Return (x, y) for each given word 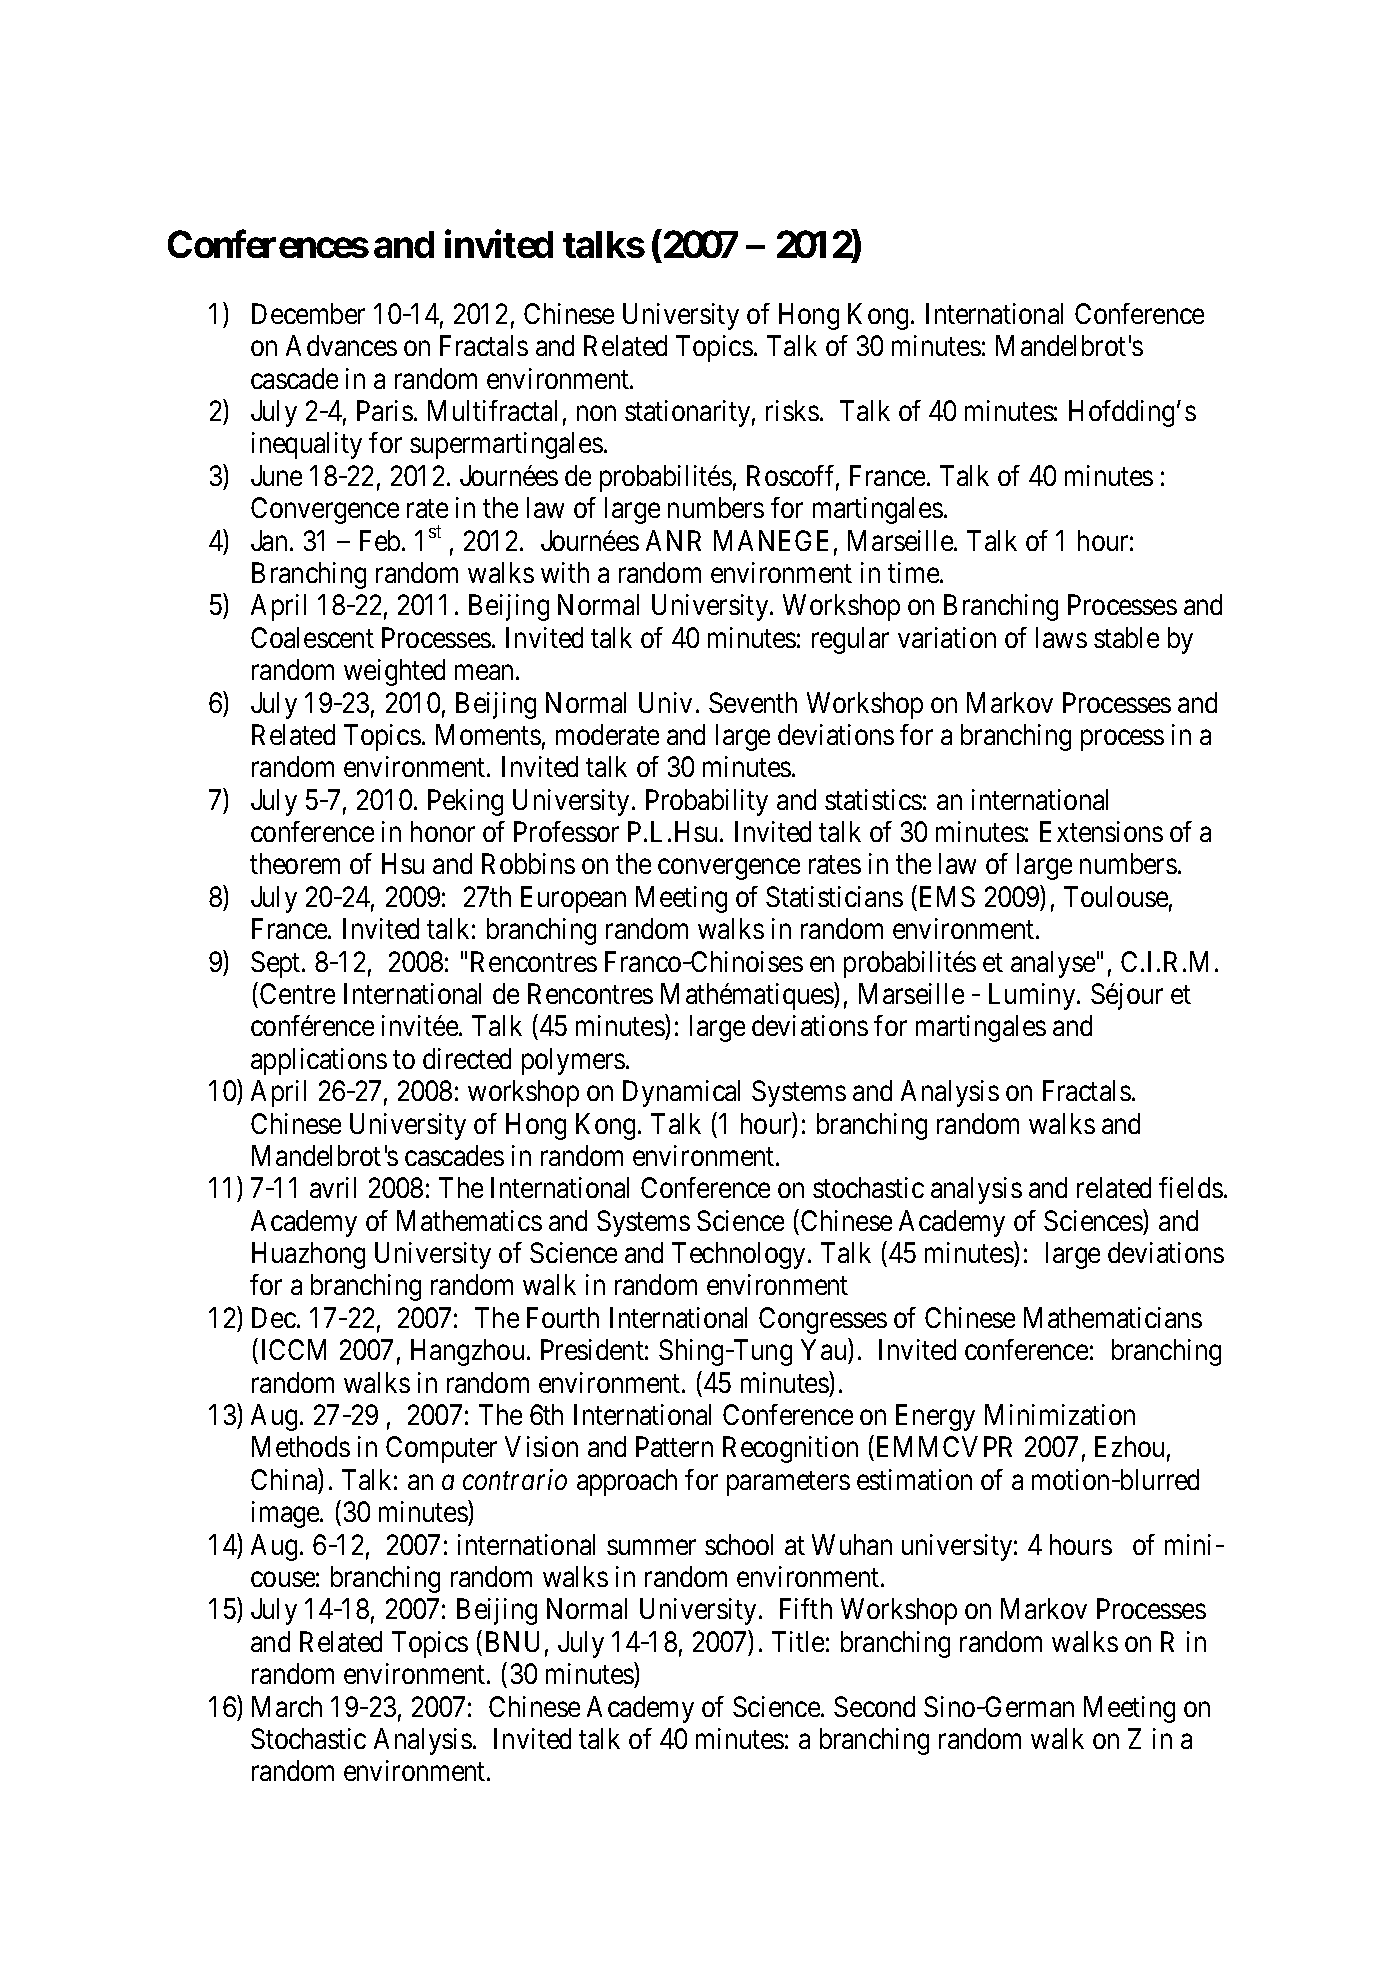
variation (947, 637)
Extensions (1101, 831)
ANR (673, 540)
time (914, 572)
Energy (935, 1417)
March (287, 1706)
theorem (295, 863)
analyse (1053, 964)
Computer (441, 1449)
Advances (341, 345)
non (596, 413)
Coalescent (312, 637)
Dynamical (681, 1093)
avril (333, 1187)
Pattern (674, 1447)
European (573, 899)
